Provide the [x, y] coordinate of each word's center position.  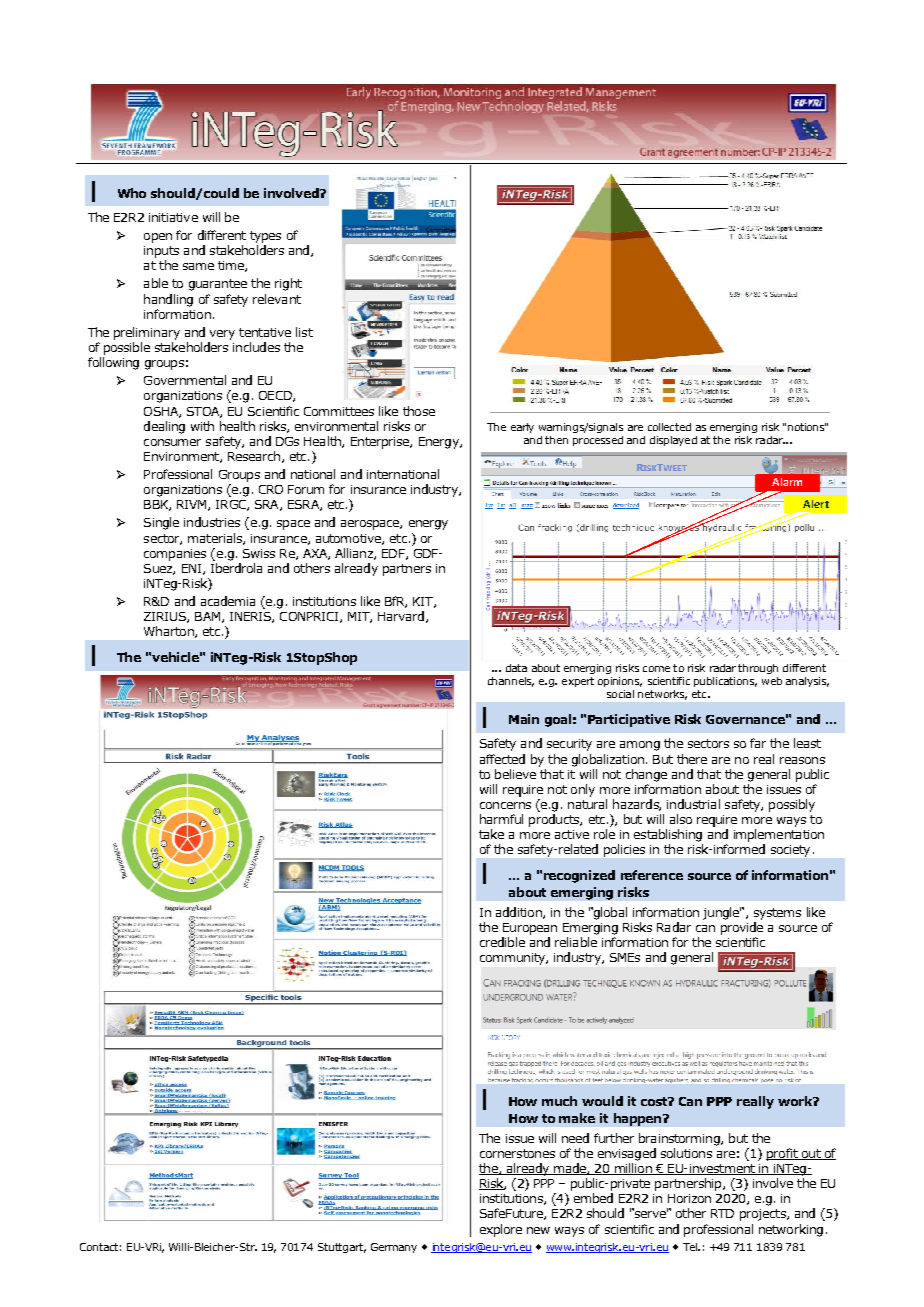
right [288, 284]
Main [524, 719]
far [758, 743]
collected [669, 427]
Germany [394, 1248]
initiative [173, 217]
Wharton [170, 632]
